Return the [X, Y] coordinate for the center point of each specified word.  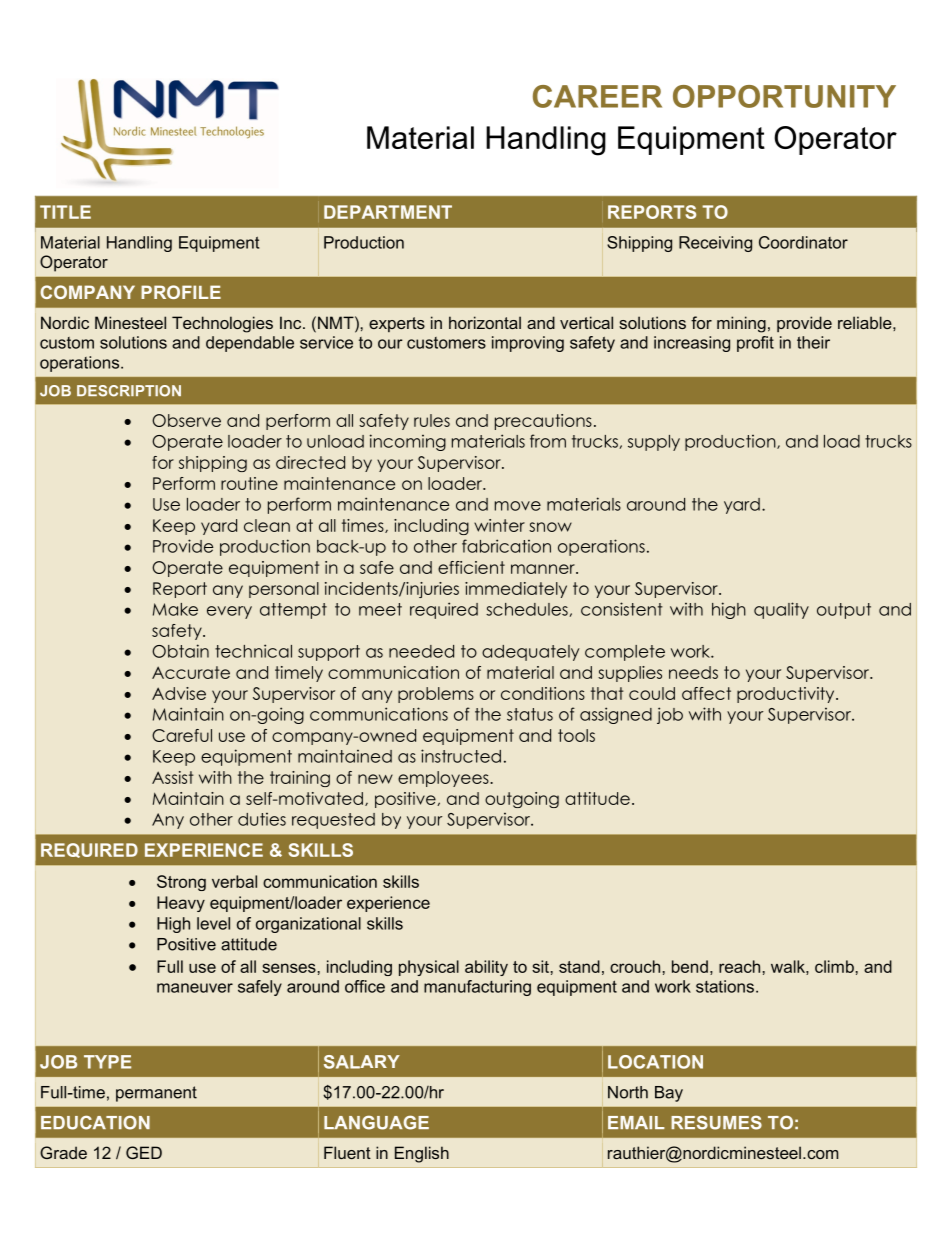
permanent [156, 1094]
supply [654, 443]
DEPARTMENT [388, 212]
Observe [186, 420]
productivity [787, 695]
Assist [173, 777]
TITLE [65, 212]
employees [444, 779]
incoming [408, 442]
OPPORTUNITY [784, 96]
